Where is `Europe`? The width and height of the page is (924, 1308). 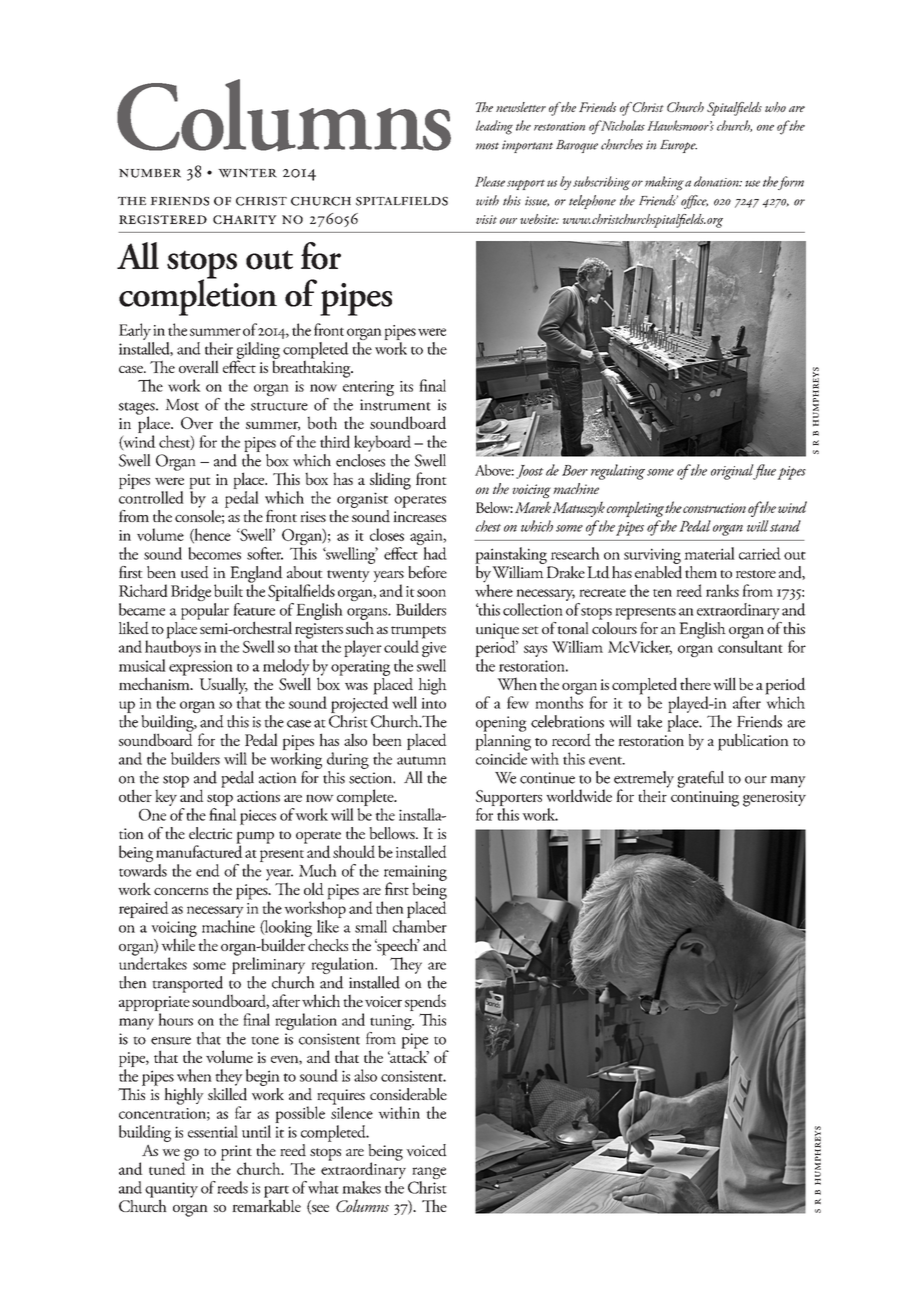 Europe is located at coordinates (678, 146).
